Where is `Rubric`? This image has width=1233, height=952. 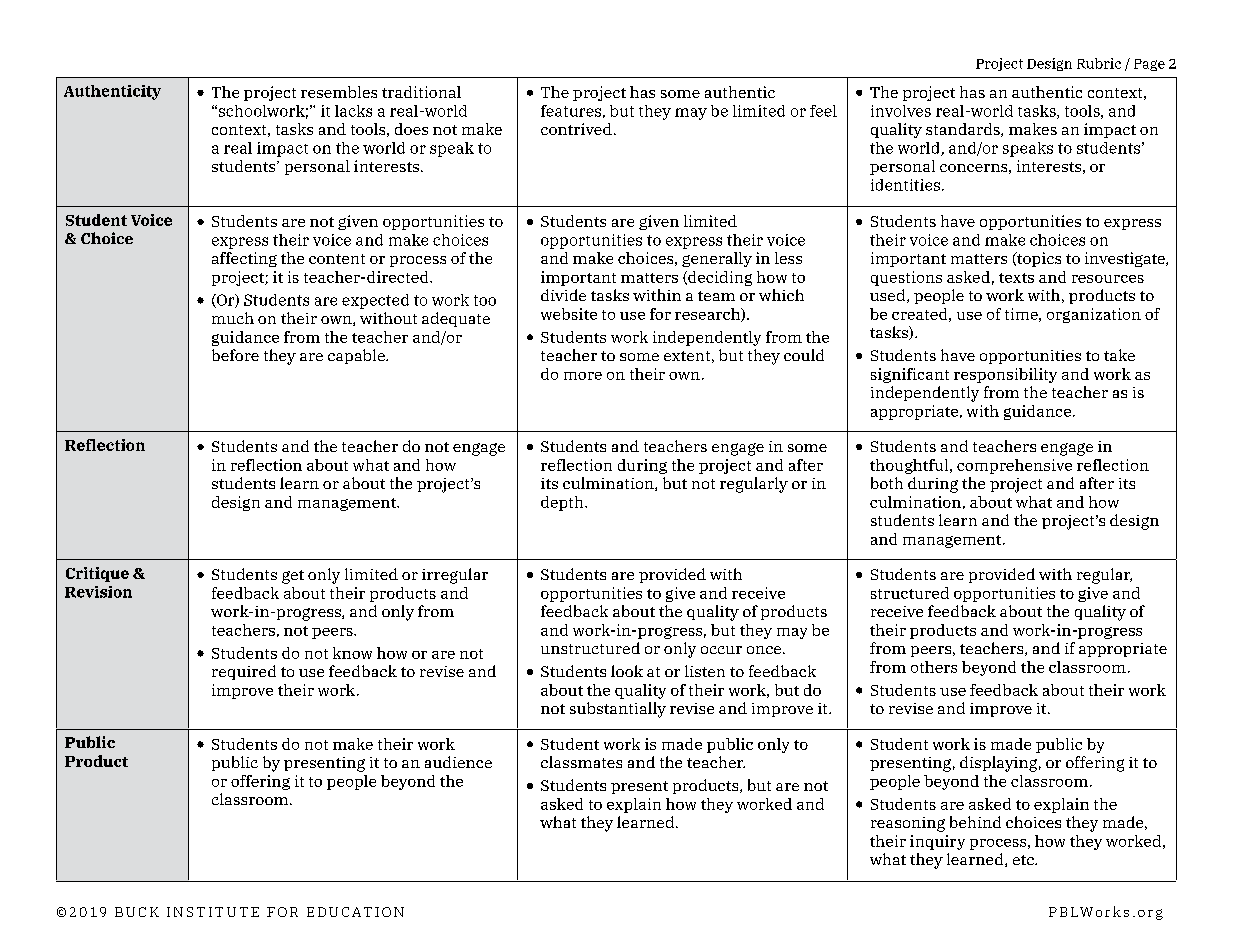
Rubric is located at coordinates (1099, 63).
